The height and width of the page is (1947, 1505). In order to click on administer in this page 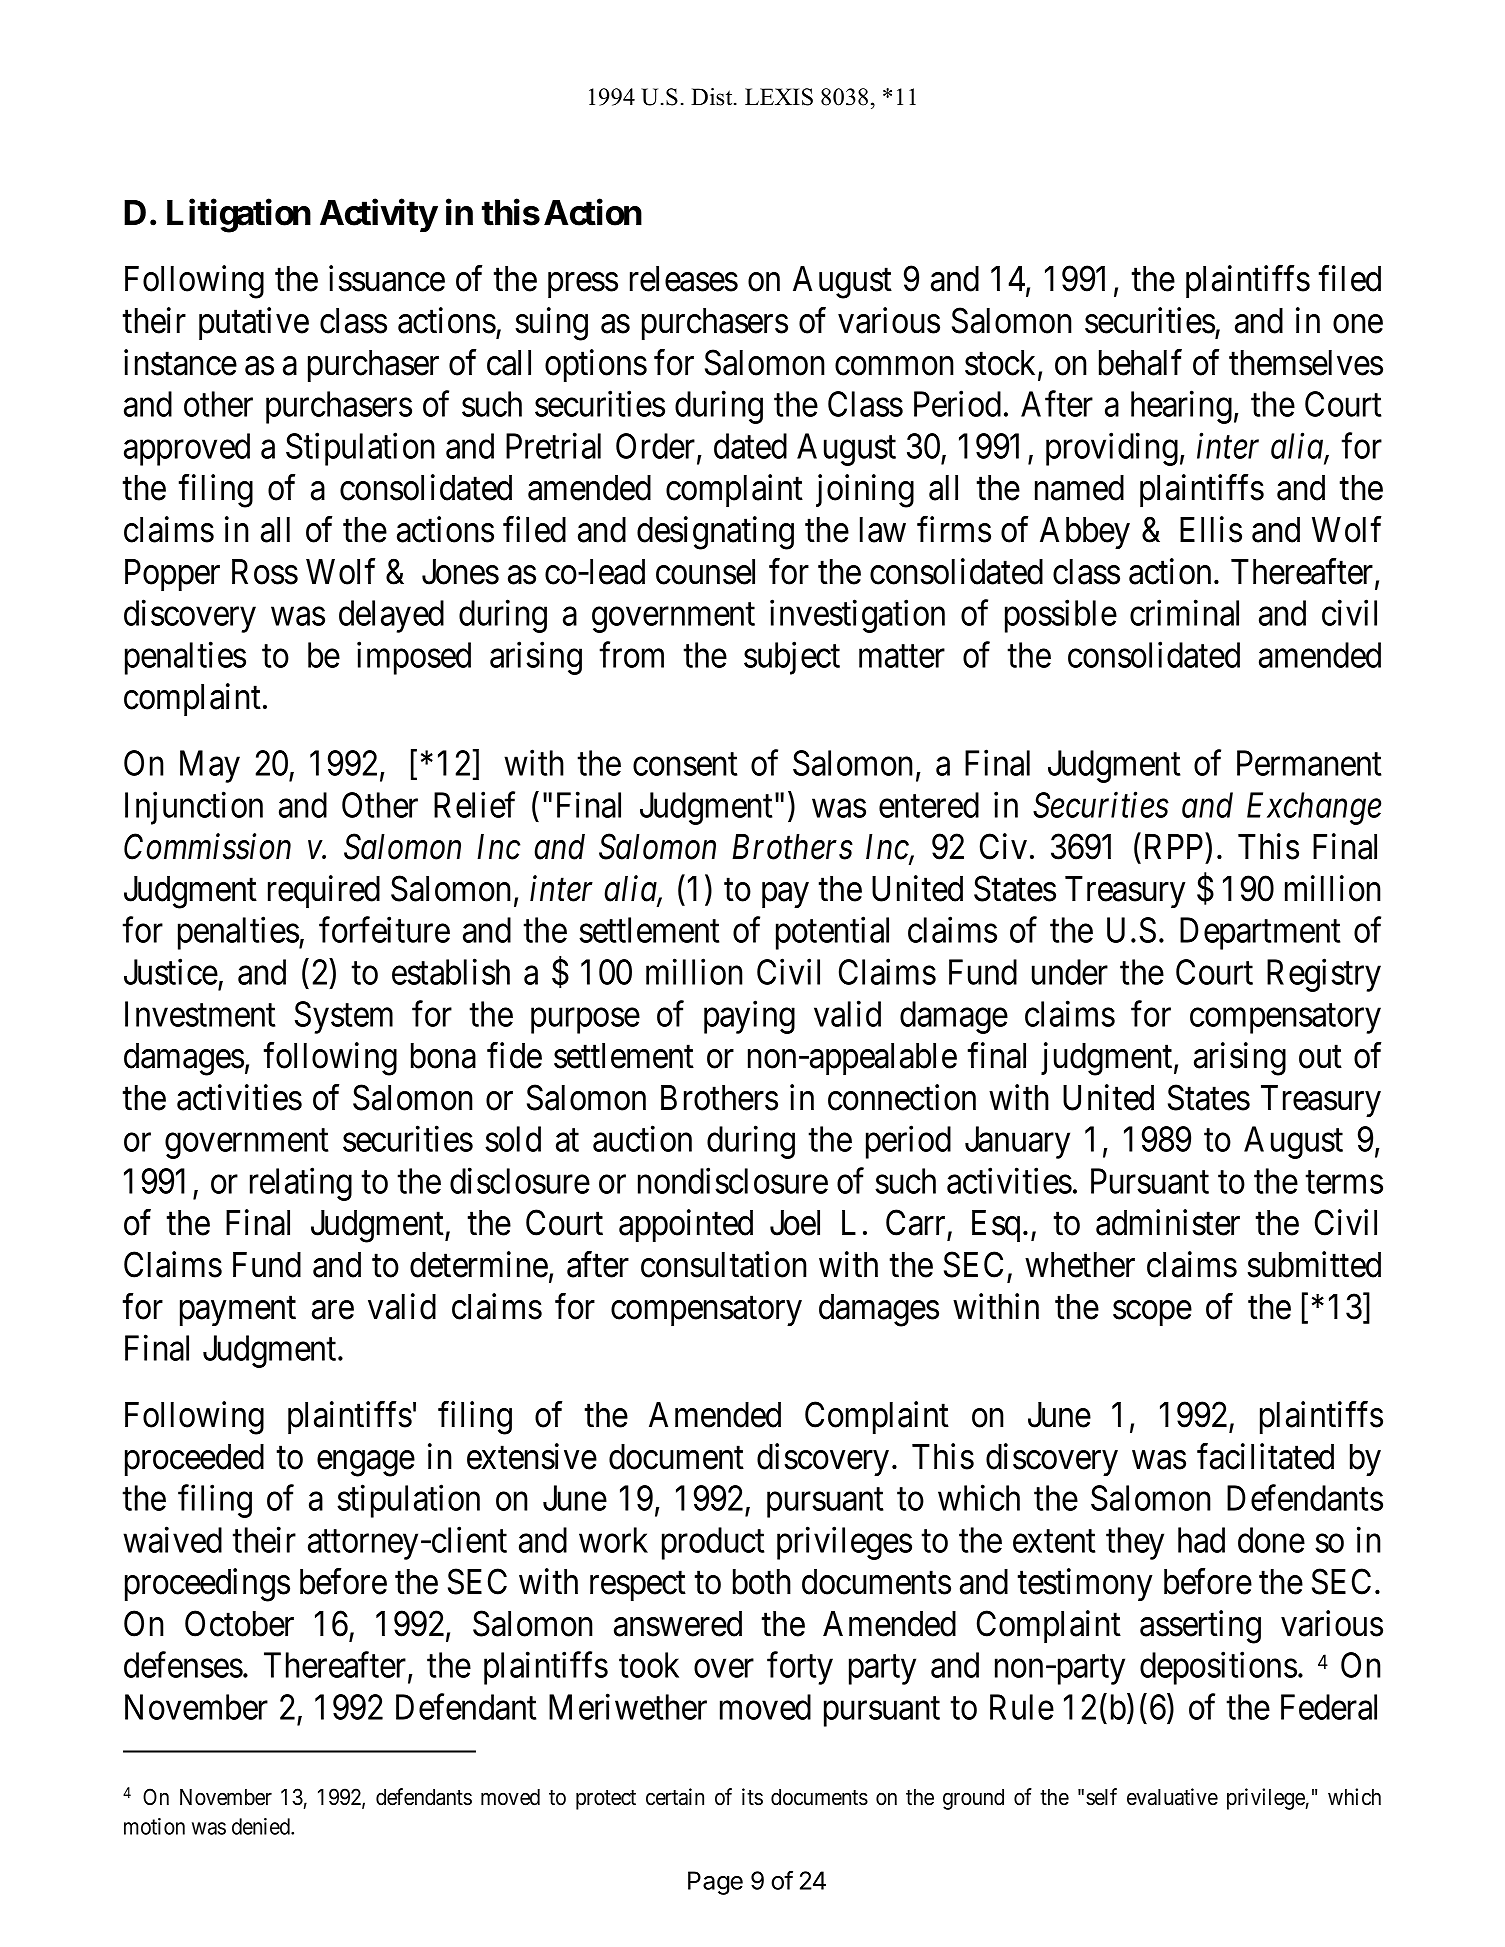, I will do `click(1168, 1223)`.
